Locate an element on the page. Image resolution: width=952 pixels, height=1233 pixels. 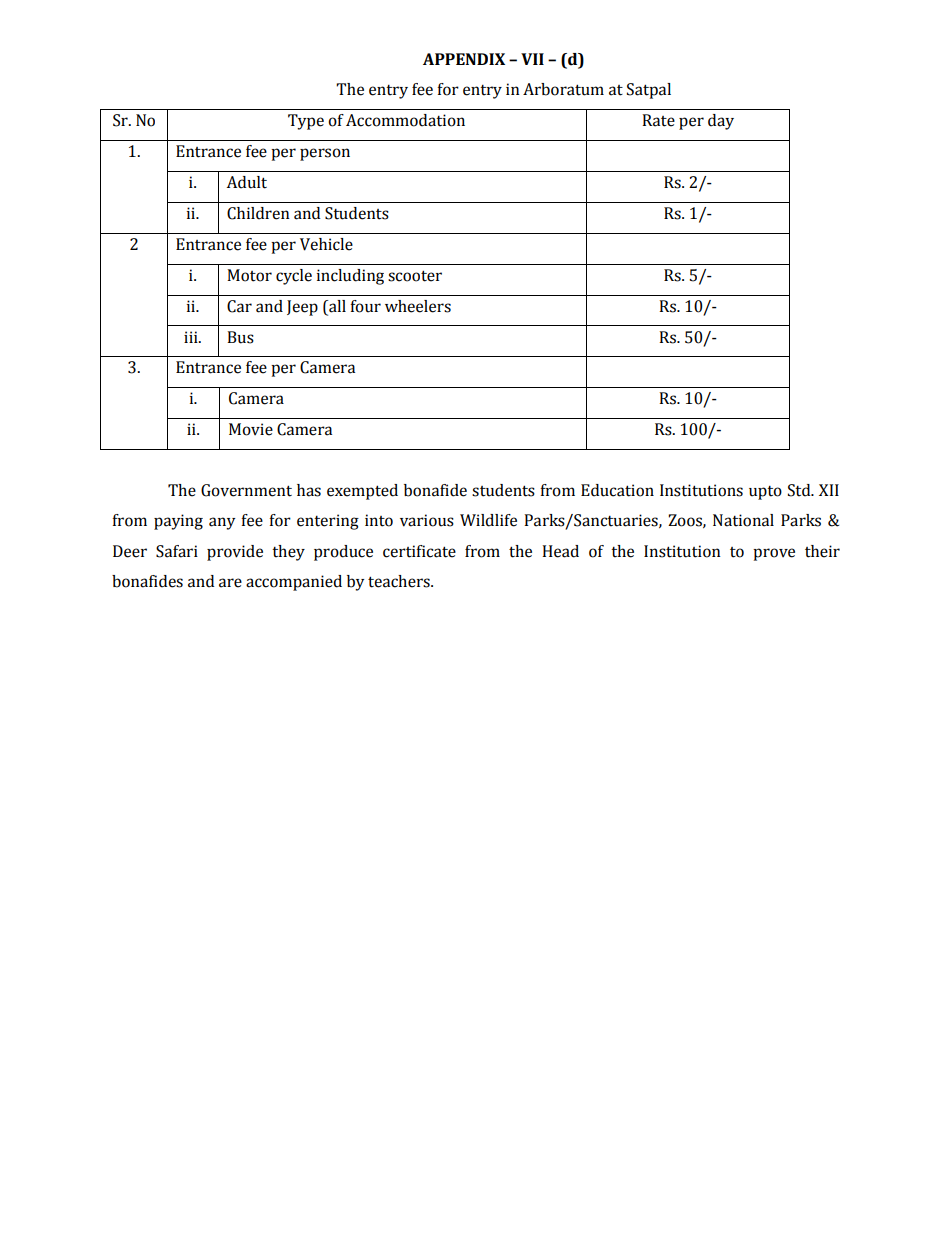
certificate is located at coordinates (419, 551).
